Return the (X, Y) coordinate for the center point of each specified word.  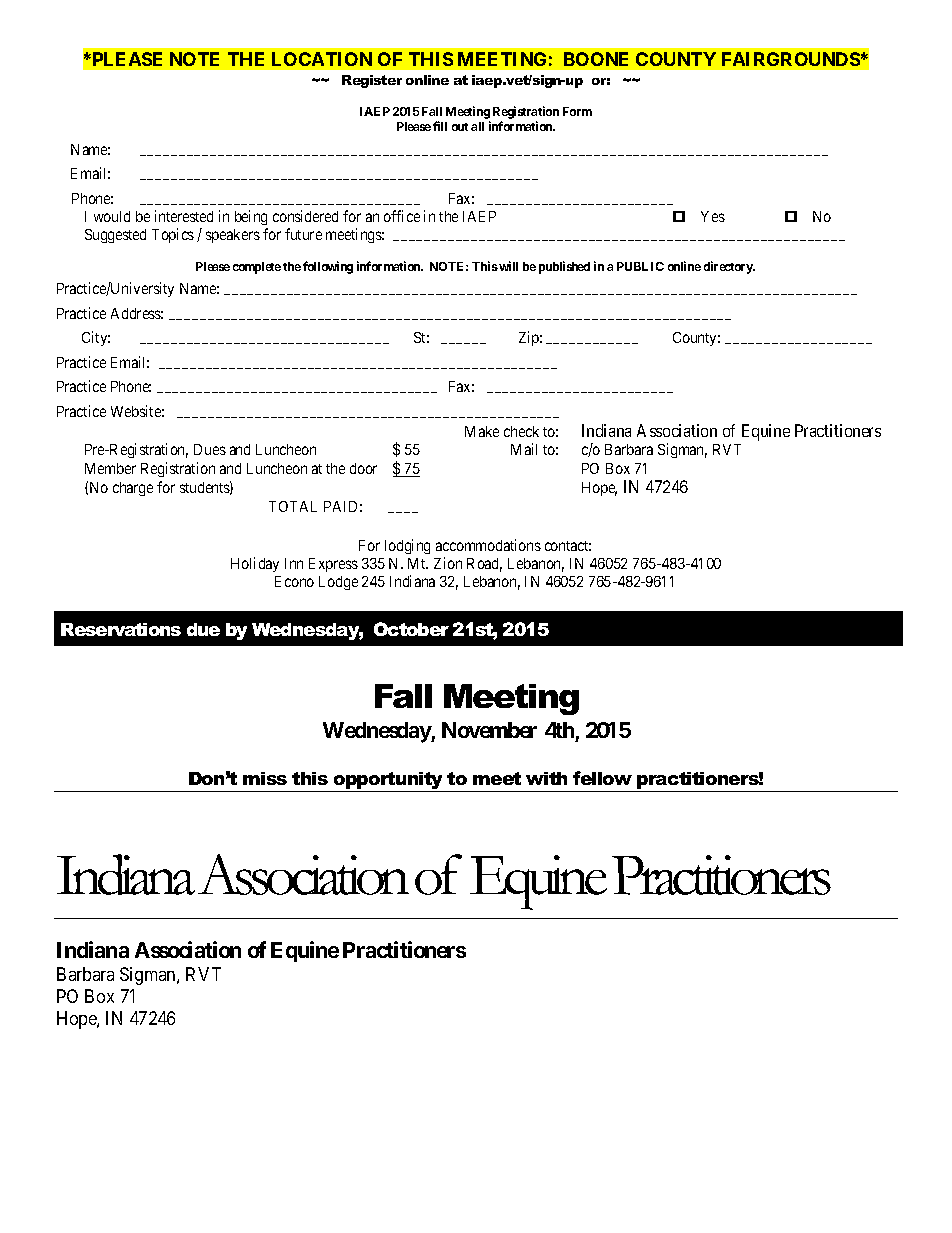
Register (372, 81)
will (508, 266)
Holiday (255, 564)
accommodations (488, 545)
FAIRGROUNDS (791, 59)
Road (484, 565)
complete (257, 268)
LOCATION (322, 59)
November (489, 730)
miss (265, 778)
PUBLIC (640, 266)
